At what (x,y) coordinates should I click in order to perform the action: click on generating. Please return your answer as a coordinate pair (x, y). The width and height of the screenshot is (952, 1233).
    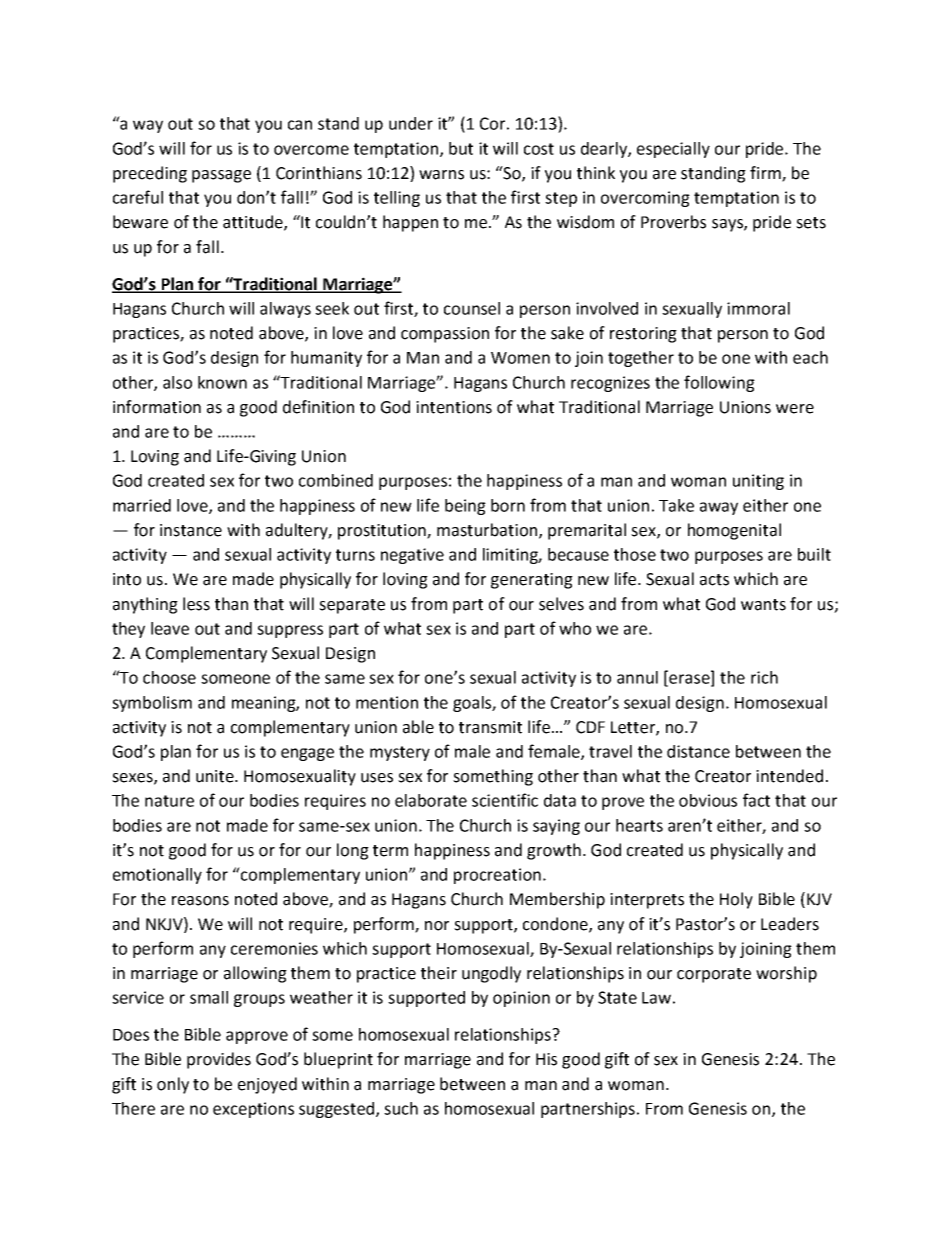
    Looking at the image, I should click on (532, 581).
